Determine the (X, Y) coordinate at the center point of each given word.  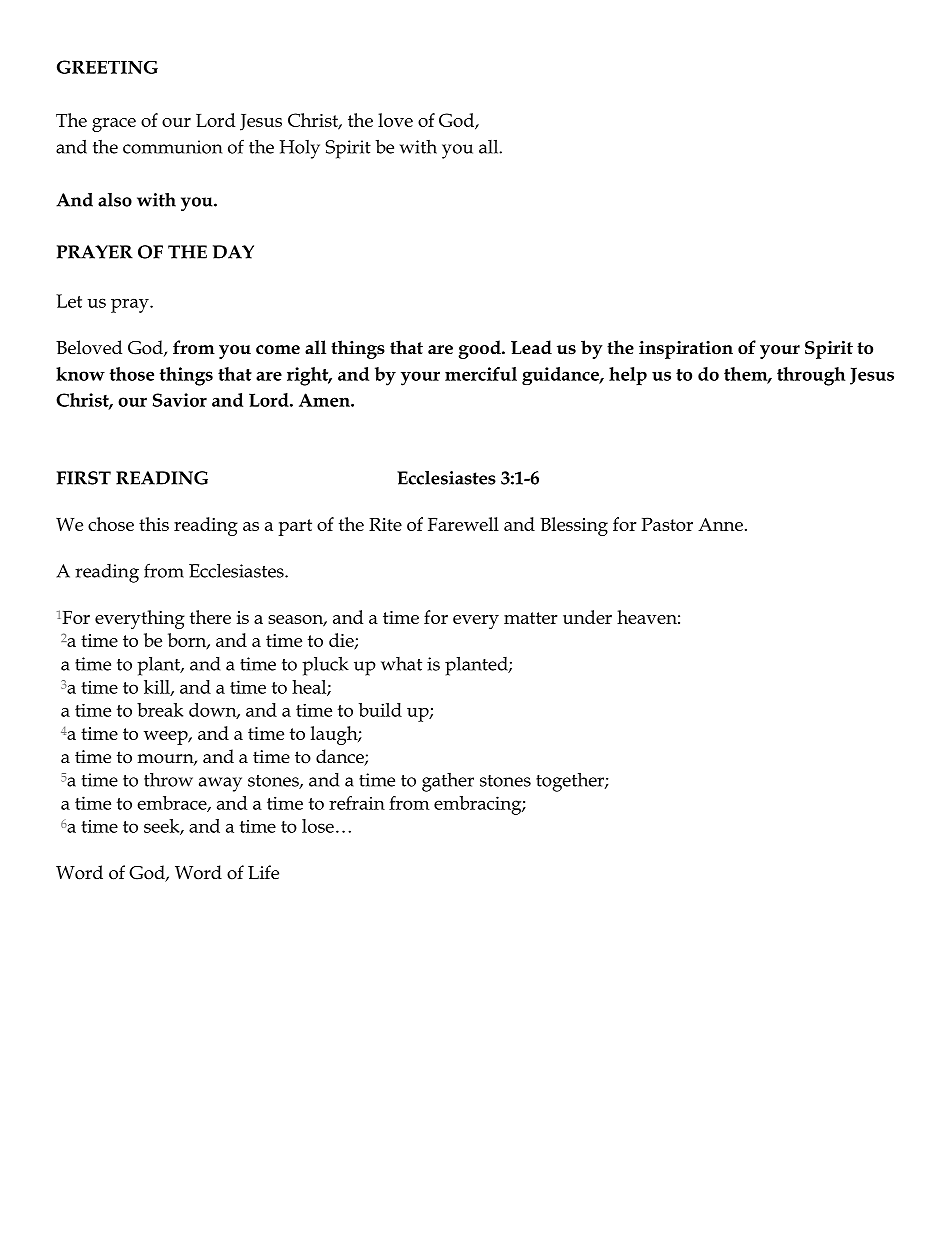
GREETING (107, 67)
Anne (720, 524)
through (811, 376)
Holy (299, 149)
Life (263, 872)
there (210, 617)
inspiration (686, 350)
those (132, 374)
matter (531, 618)
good (480, 349)
